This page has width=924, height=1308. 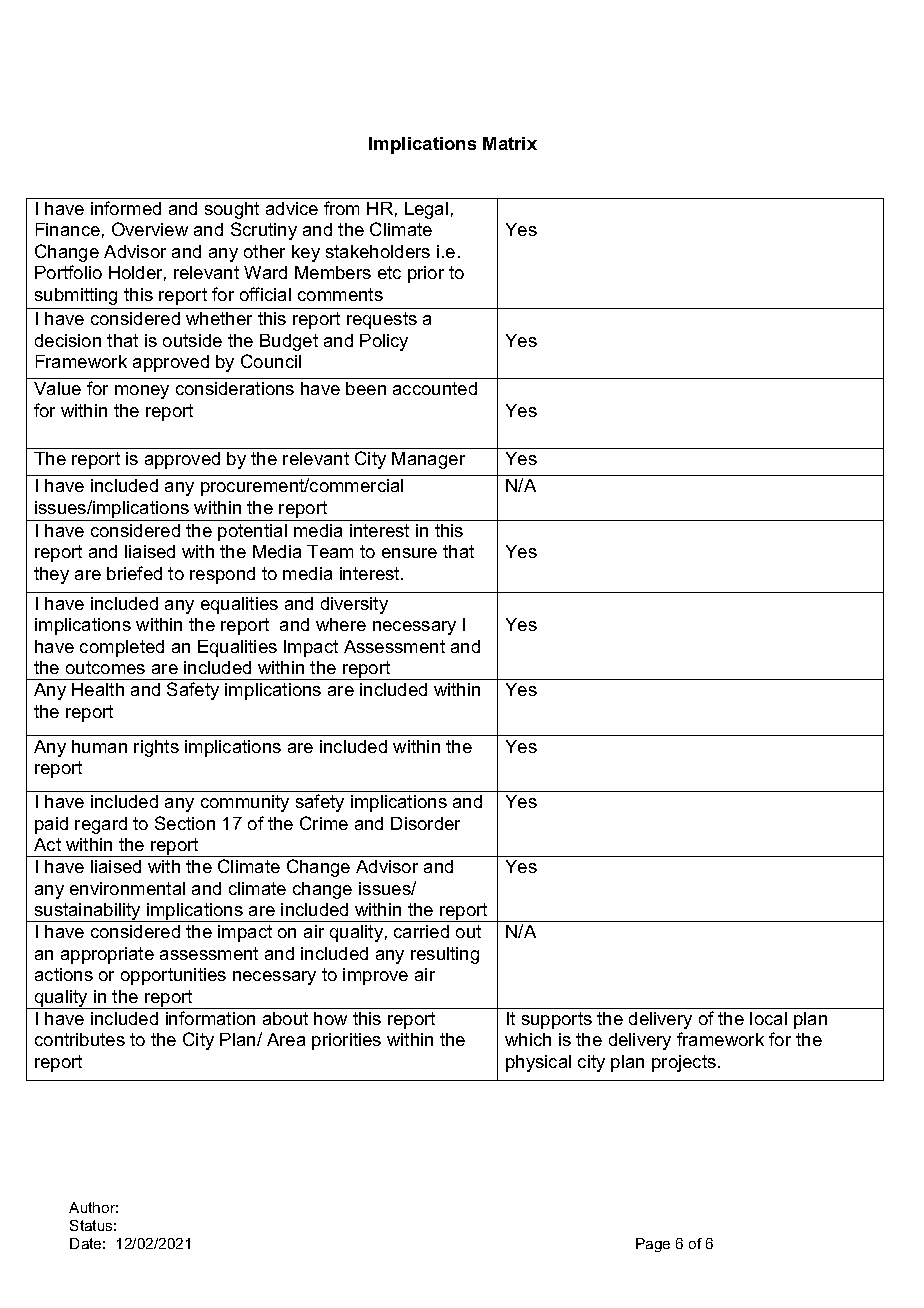 What do you see at coordinates (98, 689) in the page?
I see `Health` at bounding box center [98, 689].
